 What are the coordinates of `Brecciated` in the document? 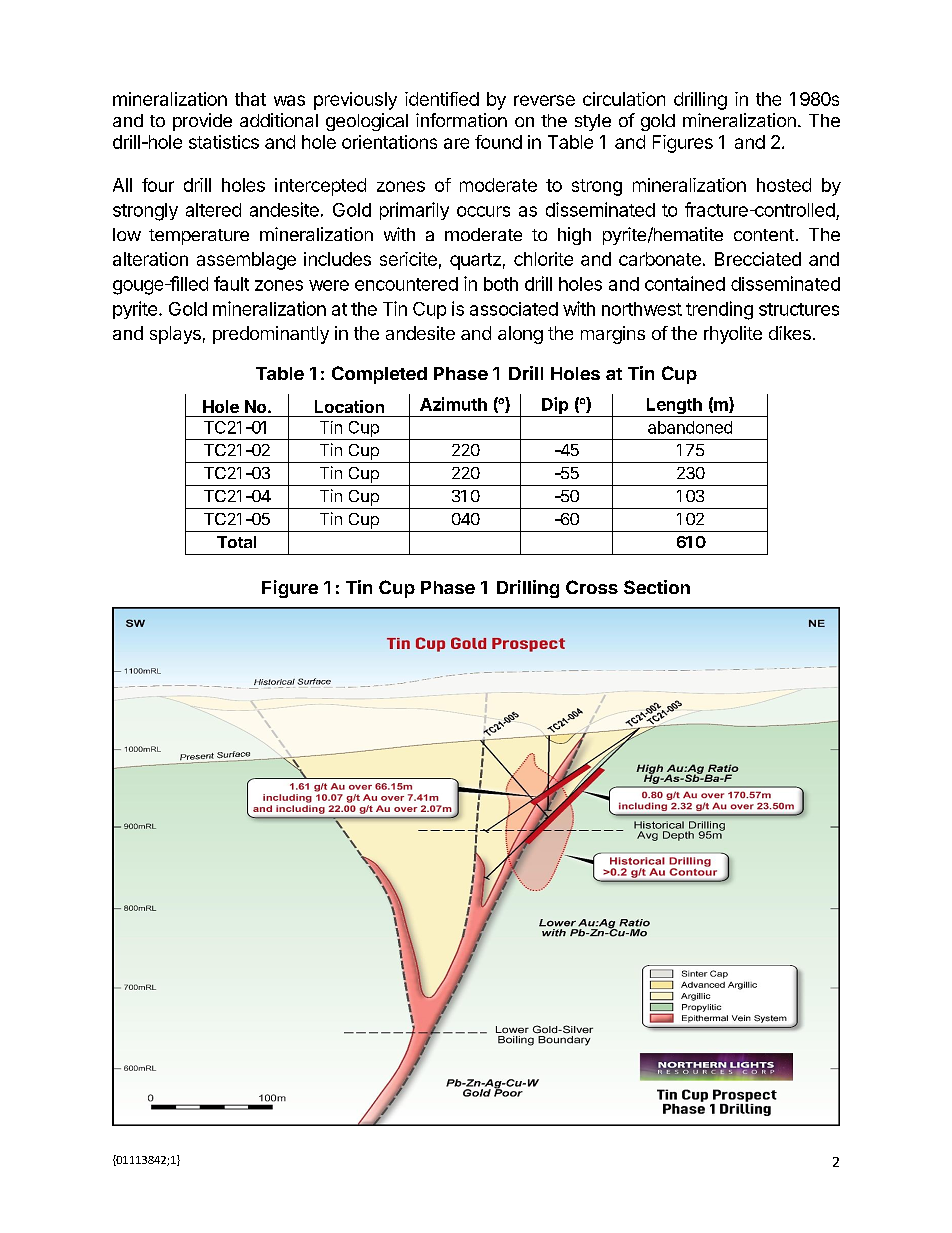 It's located at (758, 259).
